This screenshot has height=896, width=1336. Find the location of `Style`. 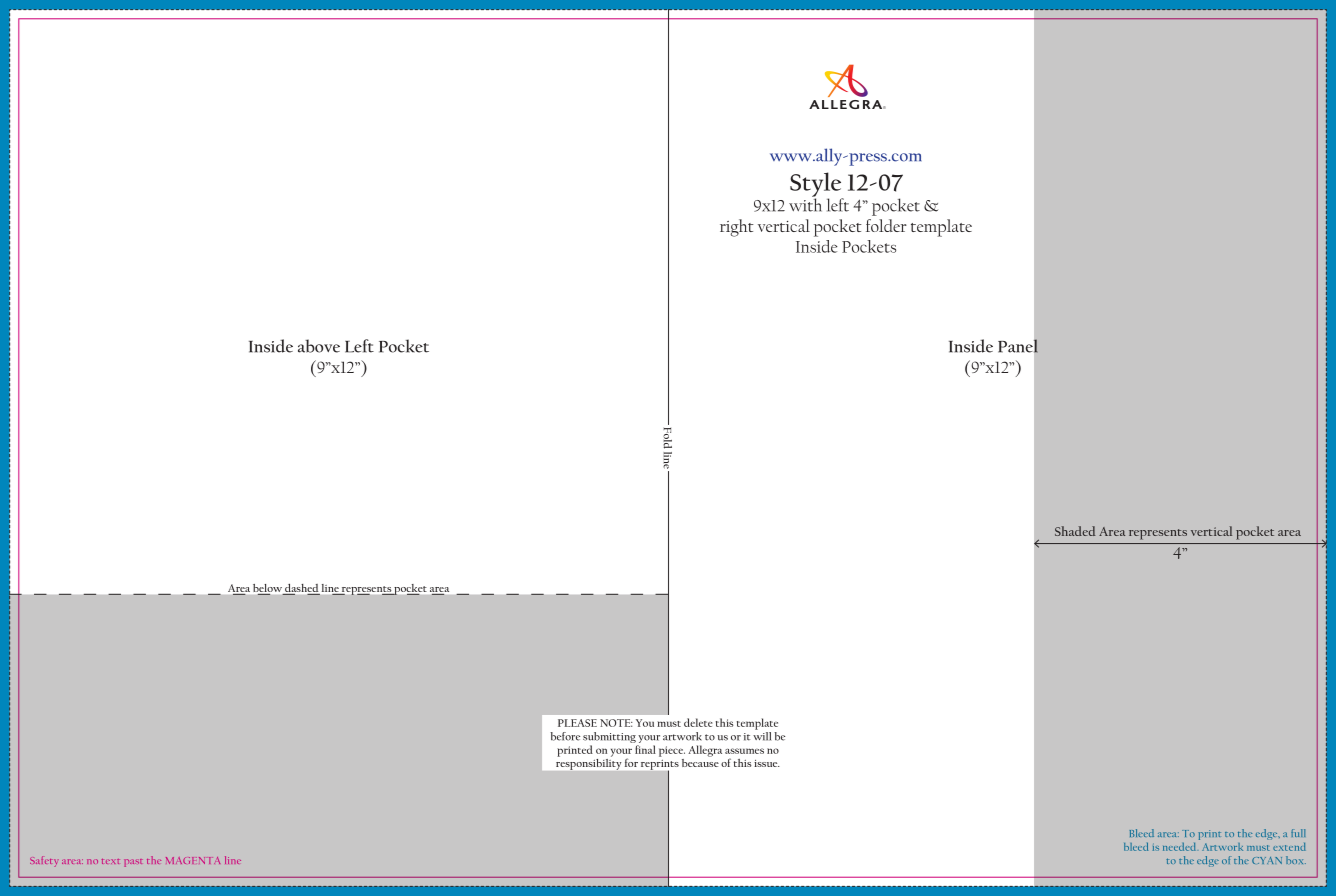

Style is located at coordinates (817, 185).
